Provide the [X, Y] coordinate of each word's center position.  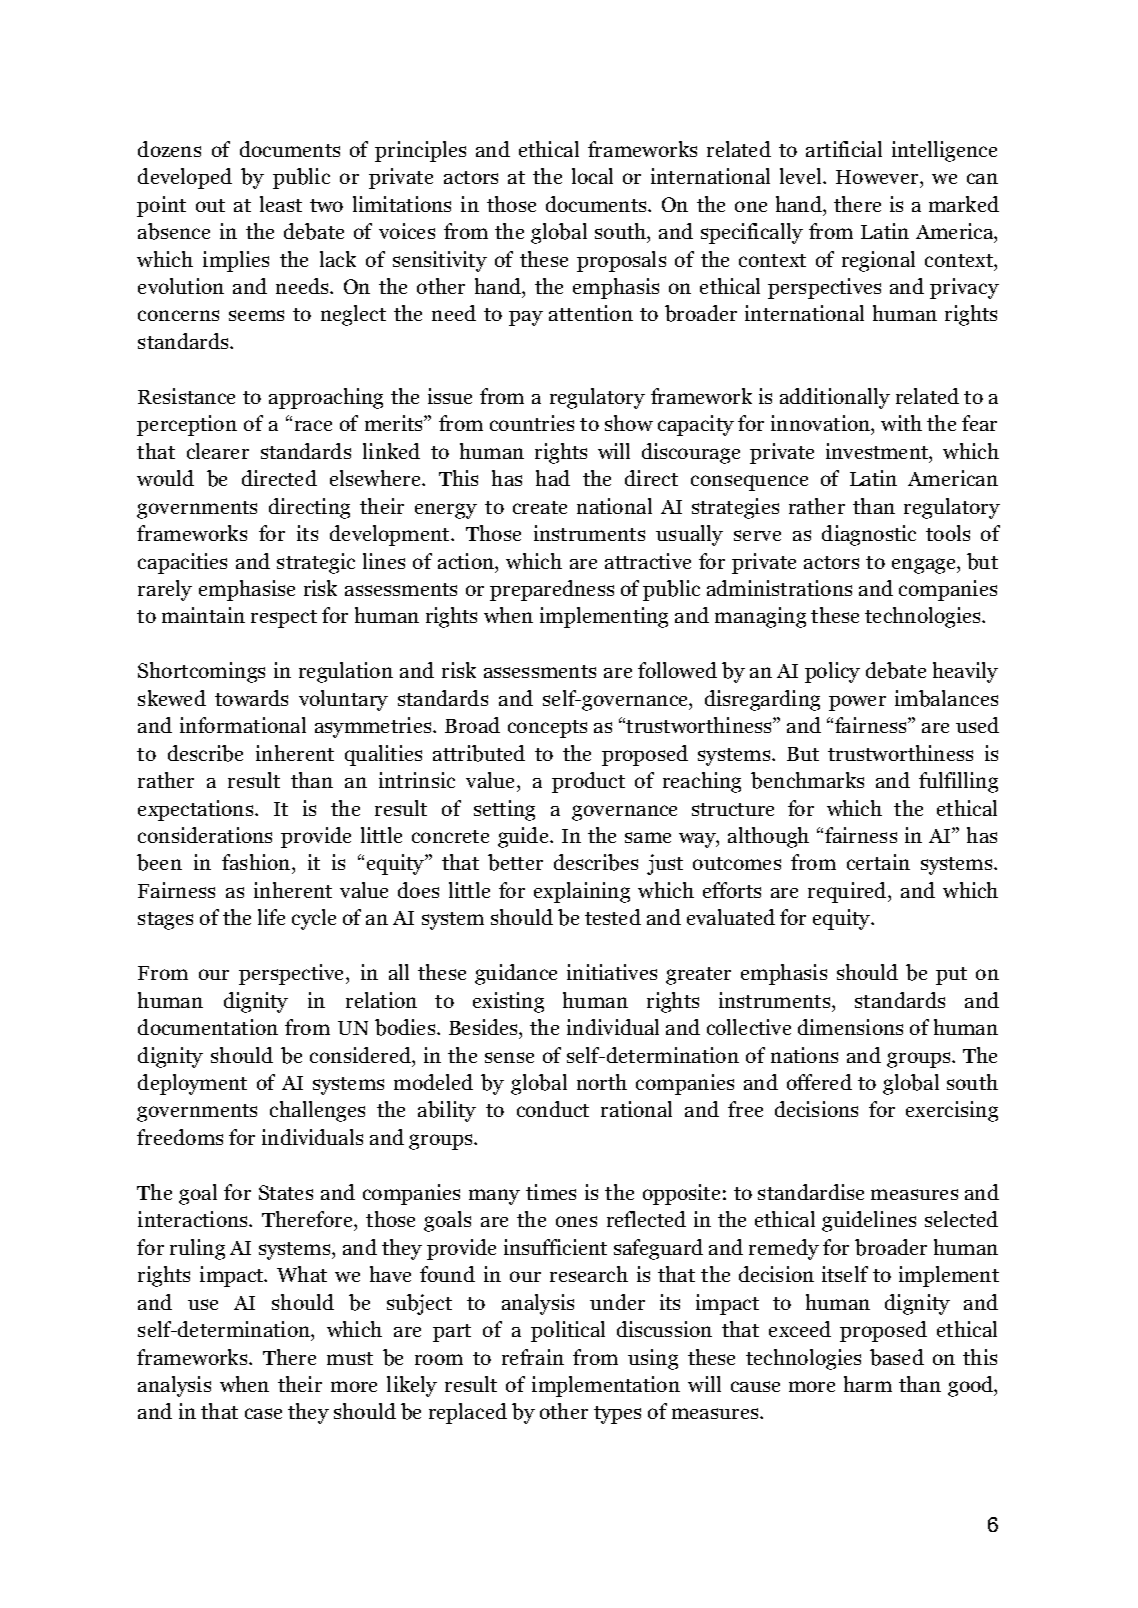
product [588, 782]
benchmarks [807, 780]
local [592, 176]
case [263, 1413]
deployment [192, 1084]
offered [819, 1082]
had [553, 478]
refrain [533, 1357]
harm [868, 1384]
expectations [197, 810]
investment [878, 451]
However [878, 177]
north [602, 1082]
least [281, 204]
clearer [218, 451]
